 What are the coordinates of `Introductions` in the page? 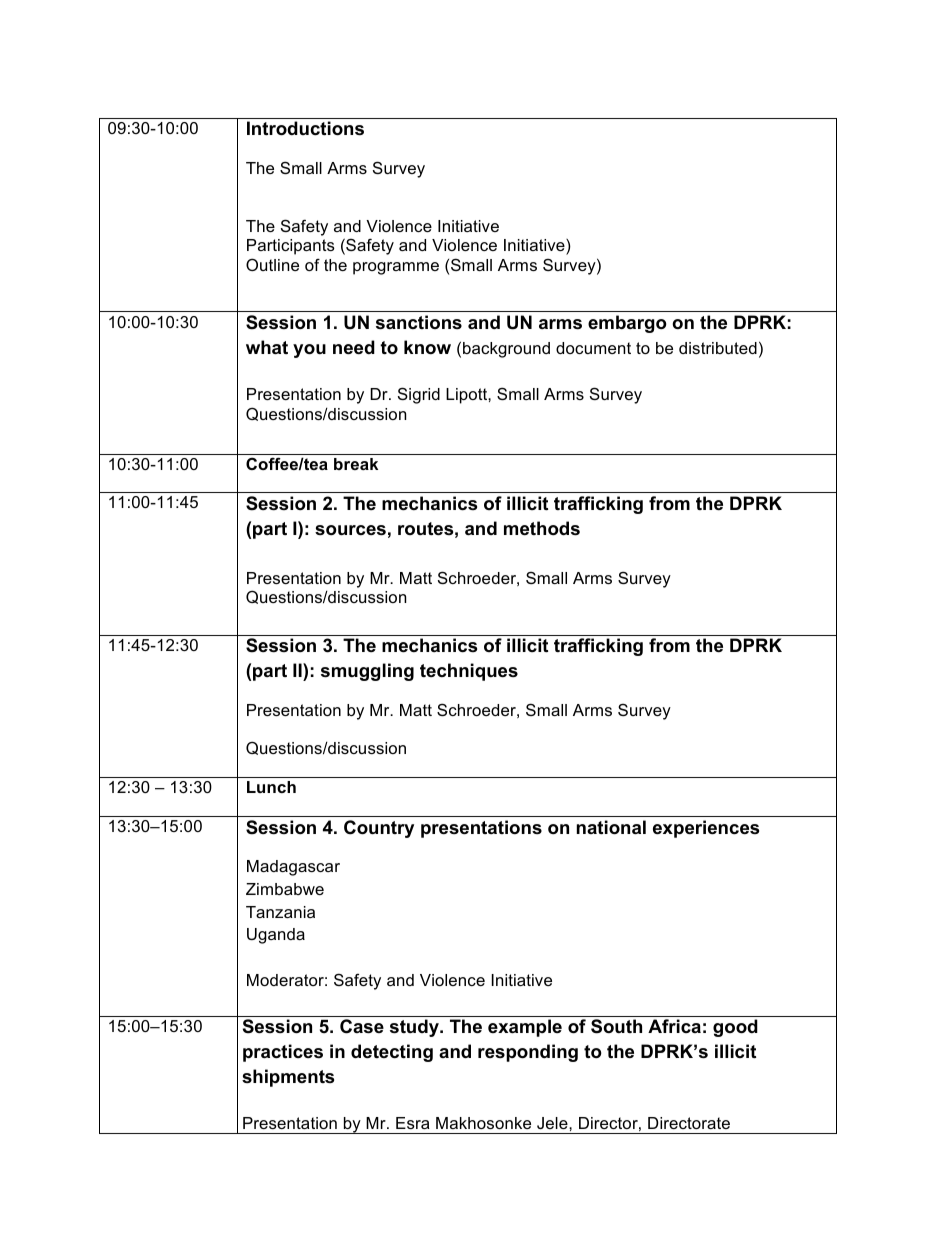 It's located at (305, 128).
